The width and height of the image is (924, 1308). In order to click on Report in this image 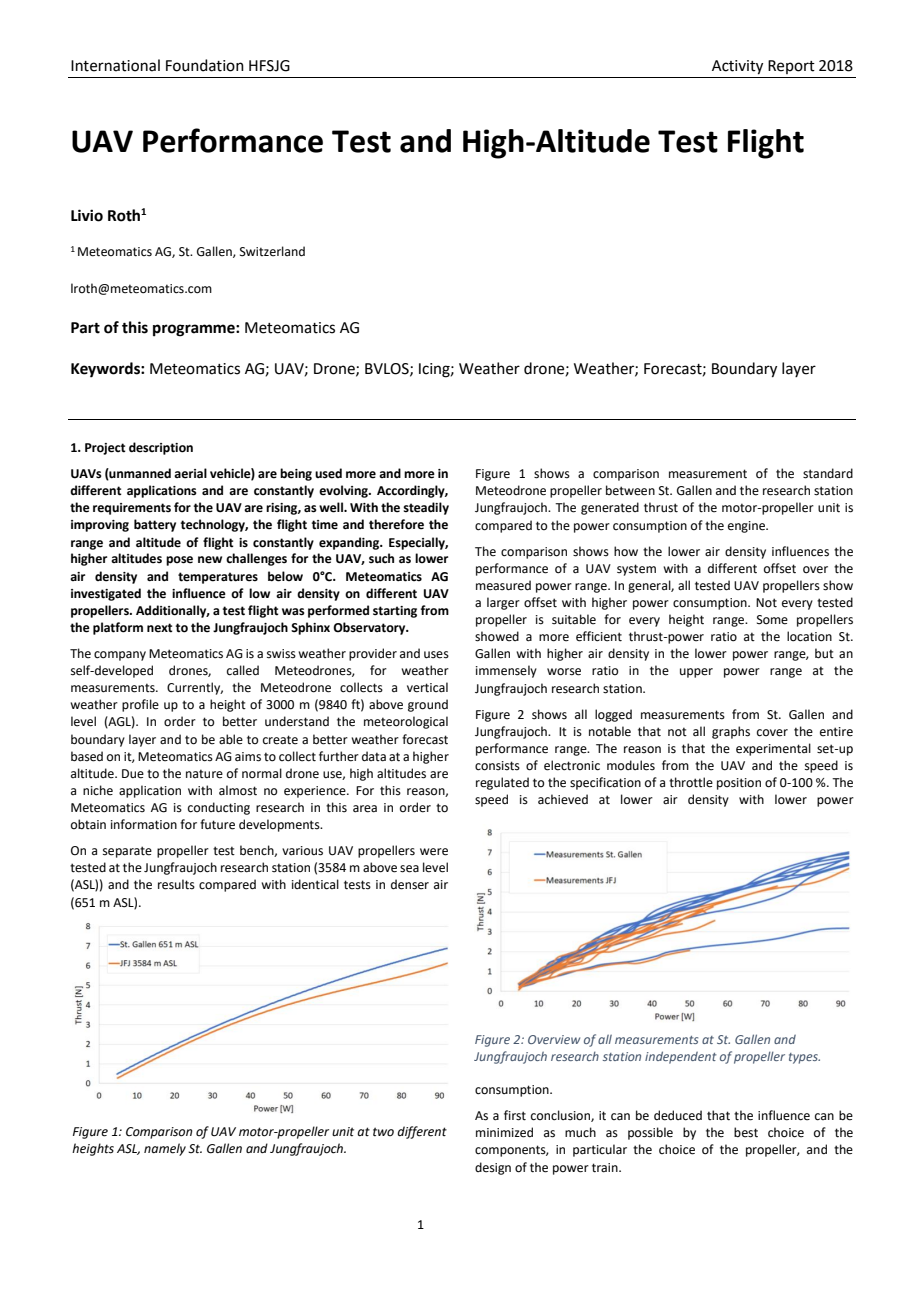, I will do `click(791, 67)`.
